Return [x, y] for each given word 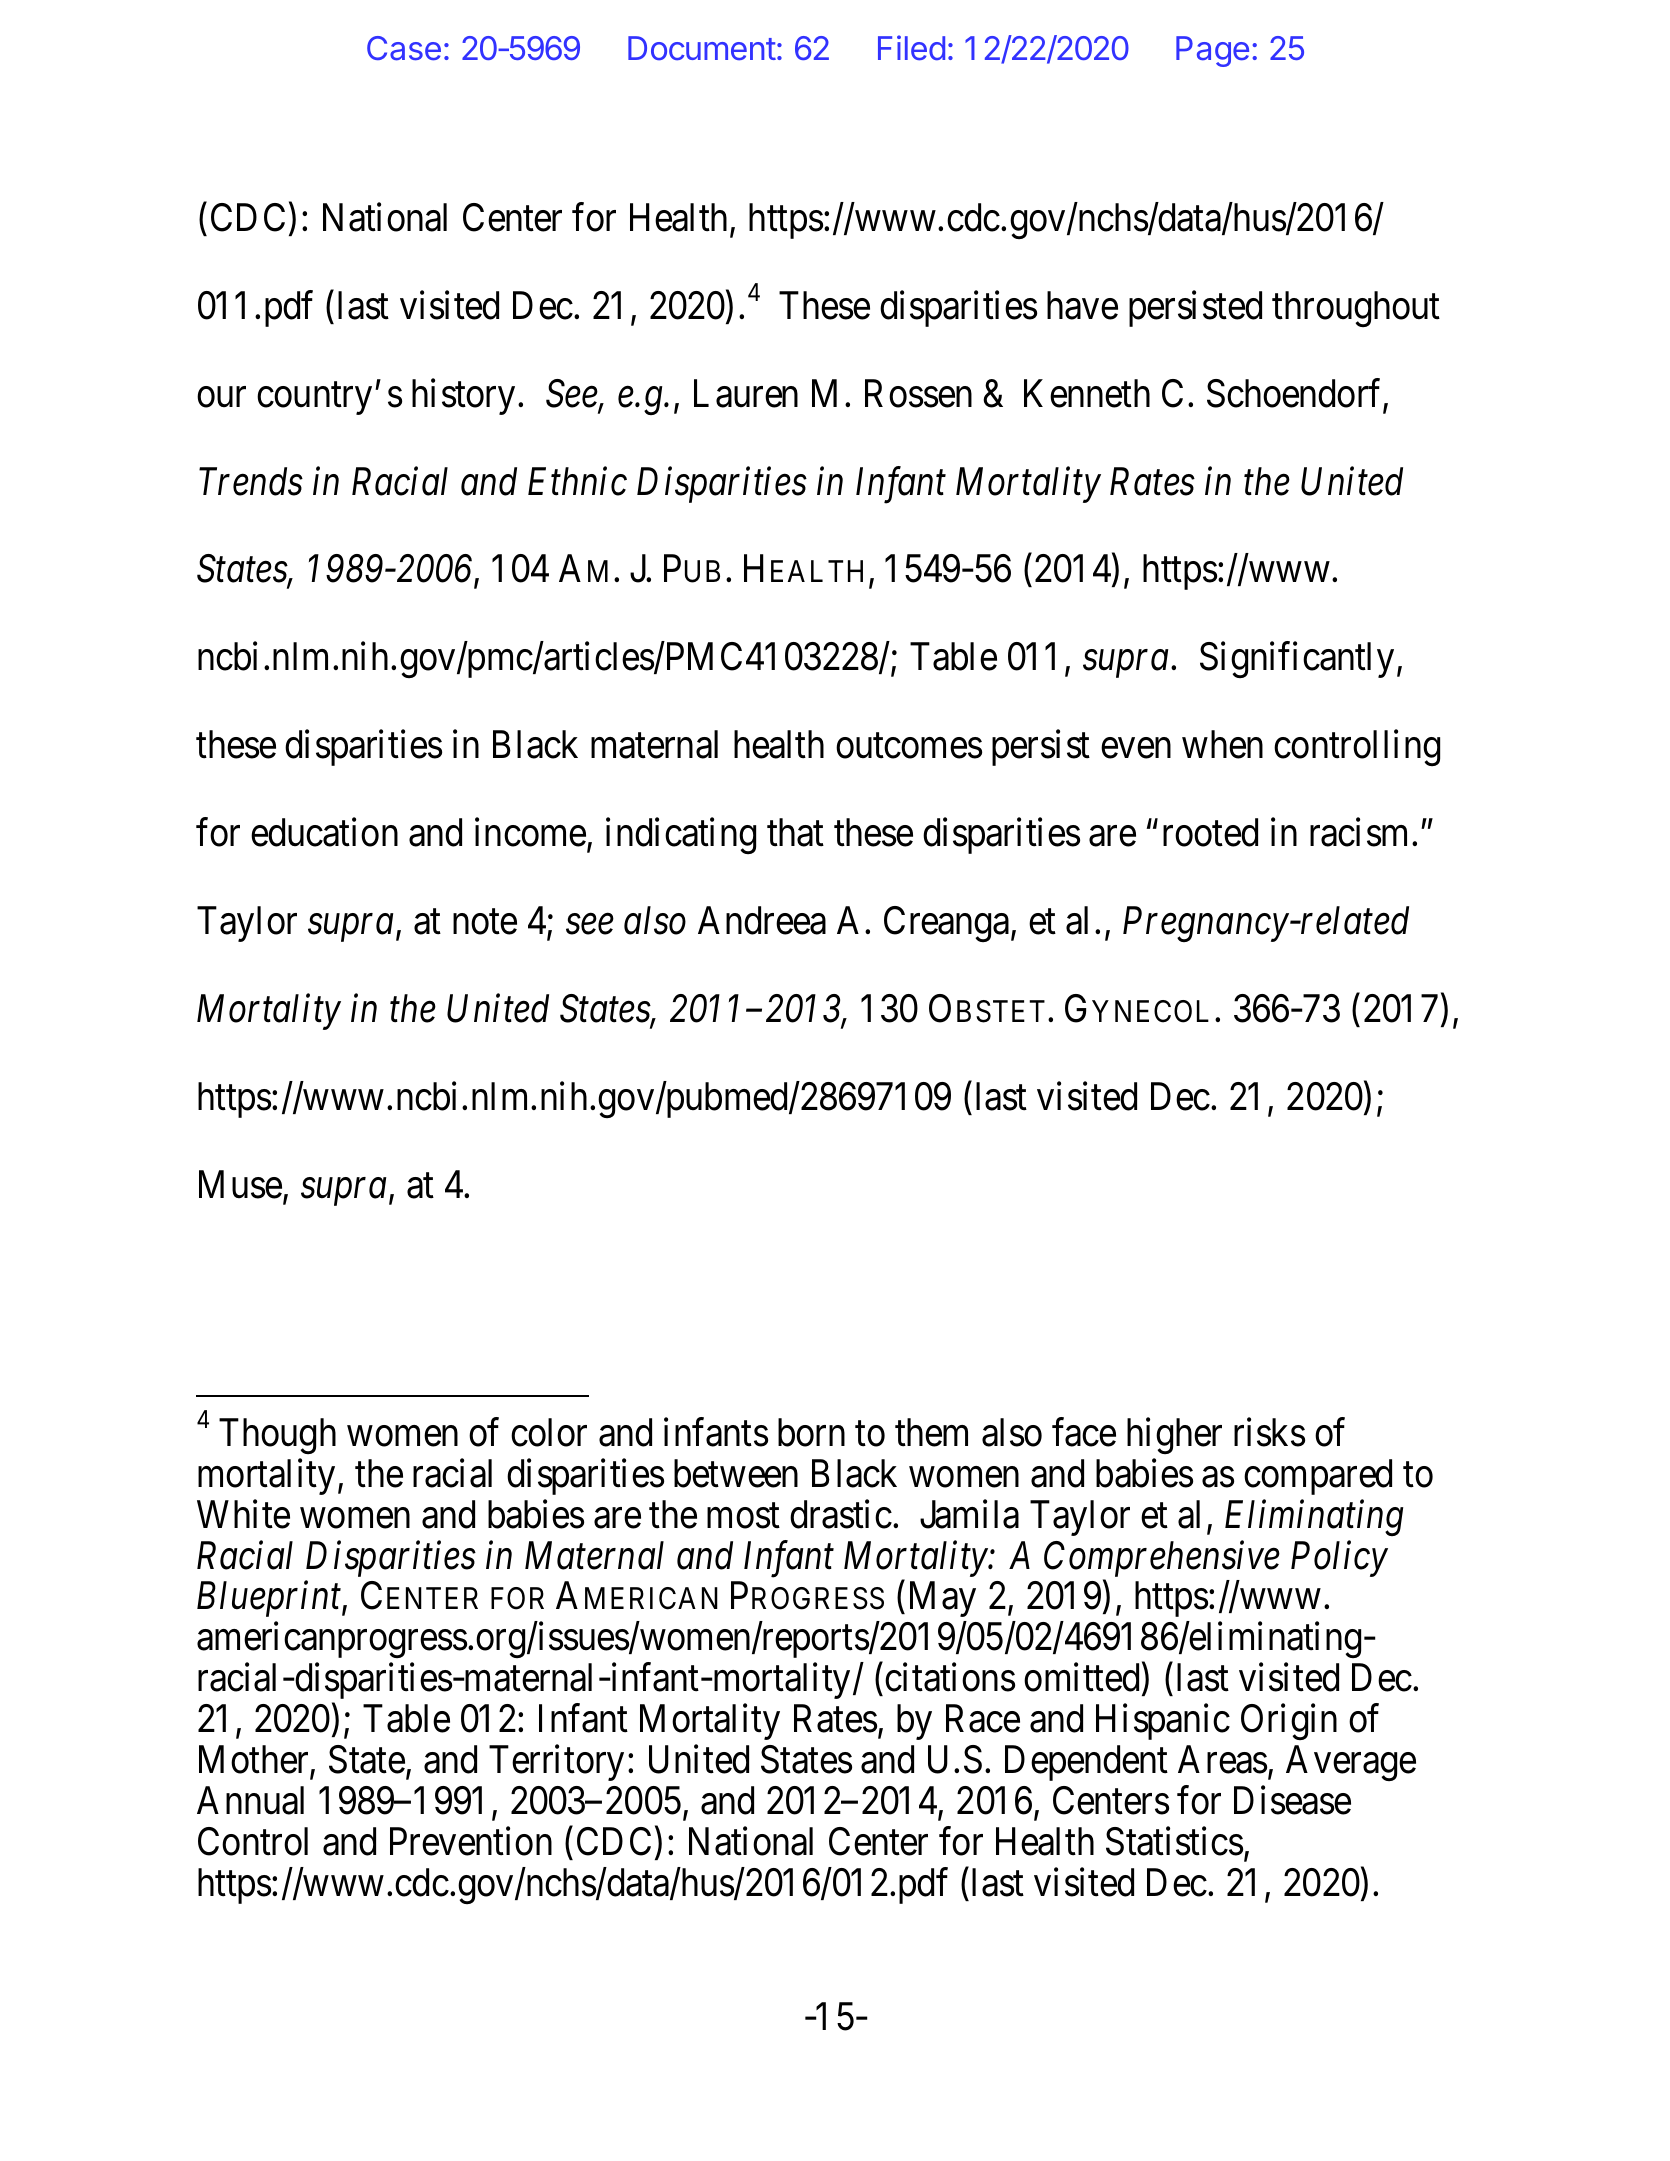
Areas [1222, 1759]
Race [983, 1719]
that [795, 832]
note [485, 922]
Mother [255, 1760]
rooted [1210, 832]
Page [1212, 51]
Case [404, 48]
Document [702, 48]
